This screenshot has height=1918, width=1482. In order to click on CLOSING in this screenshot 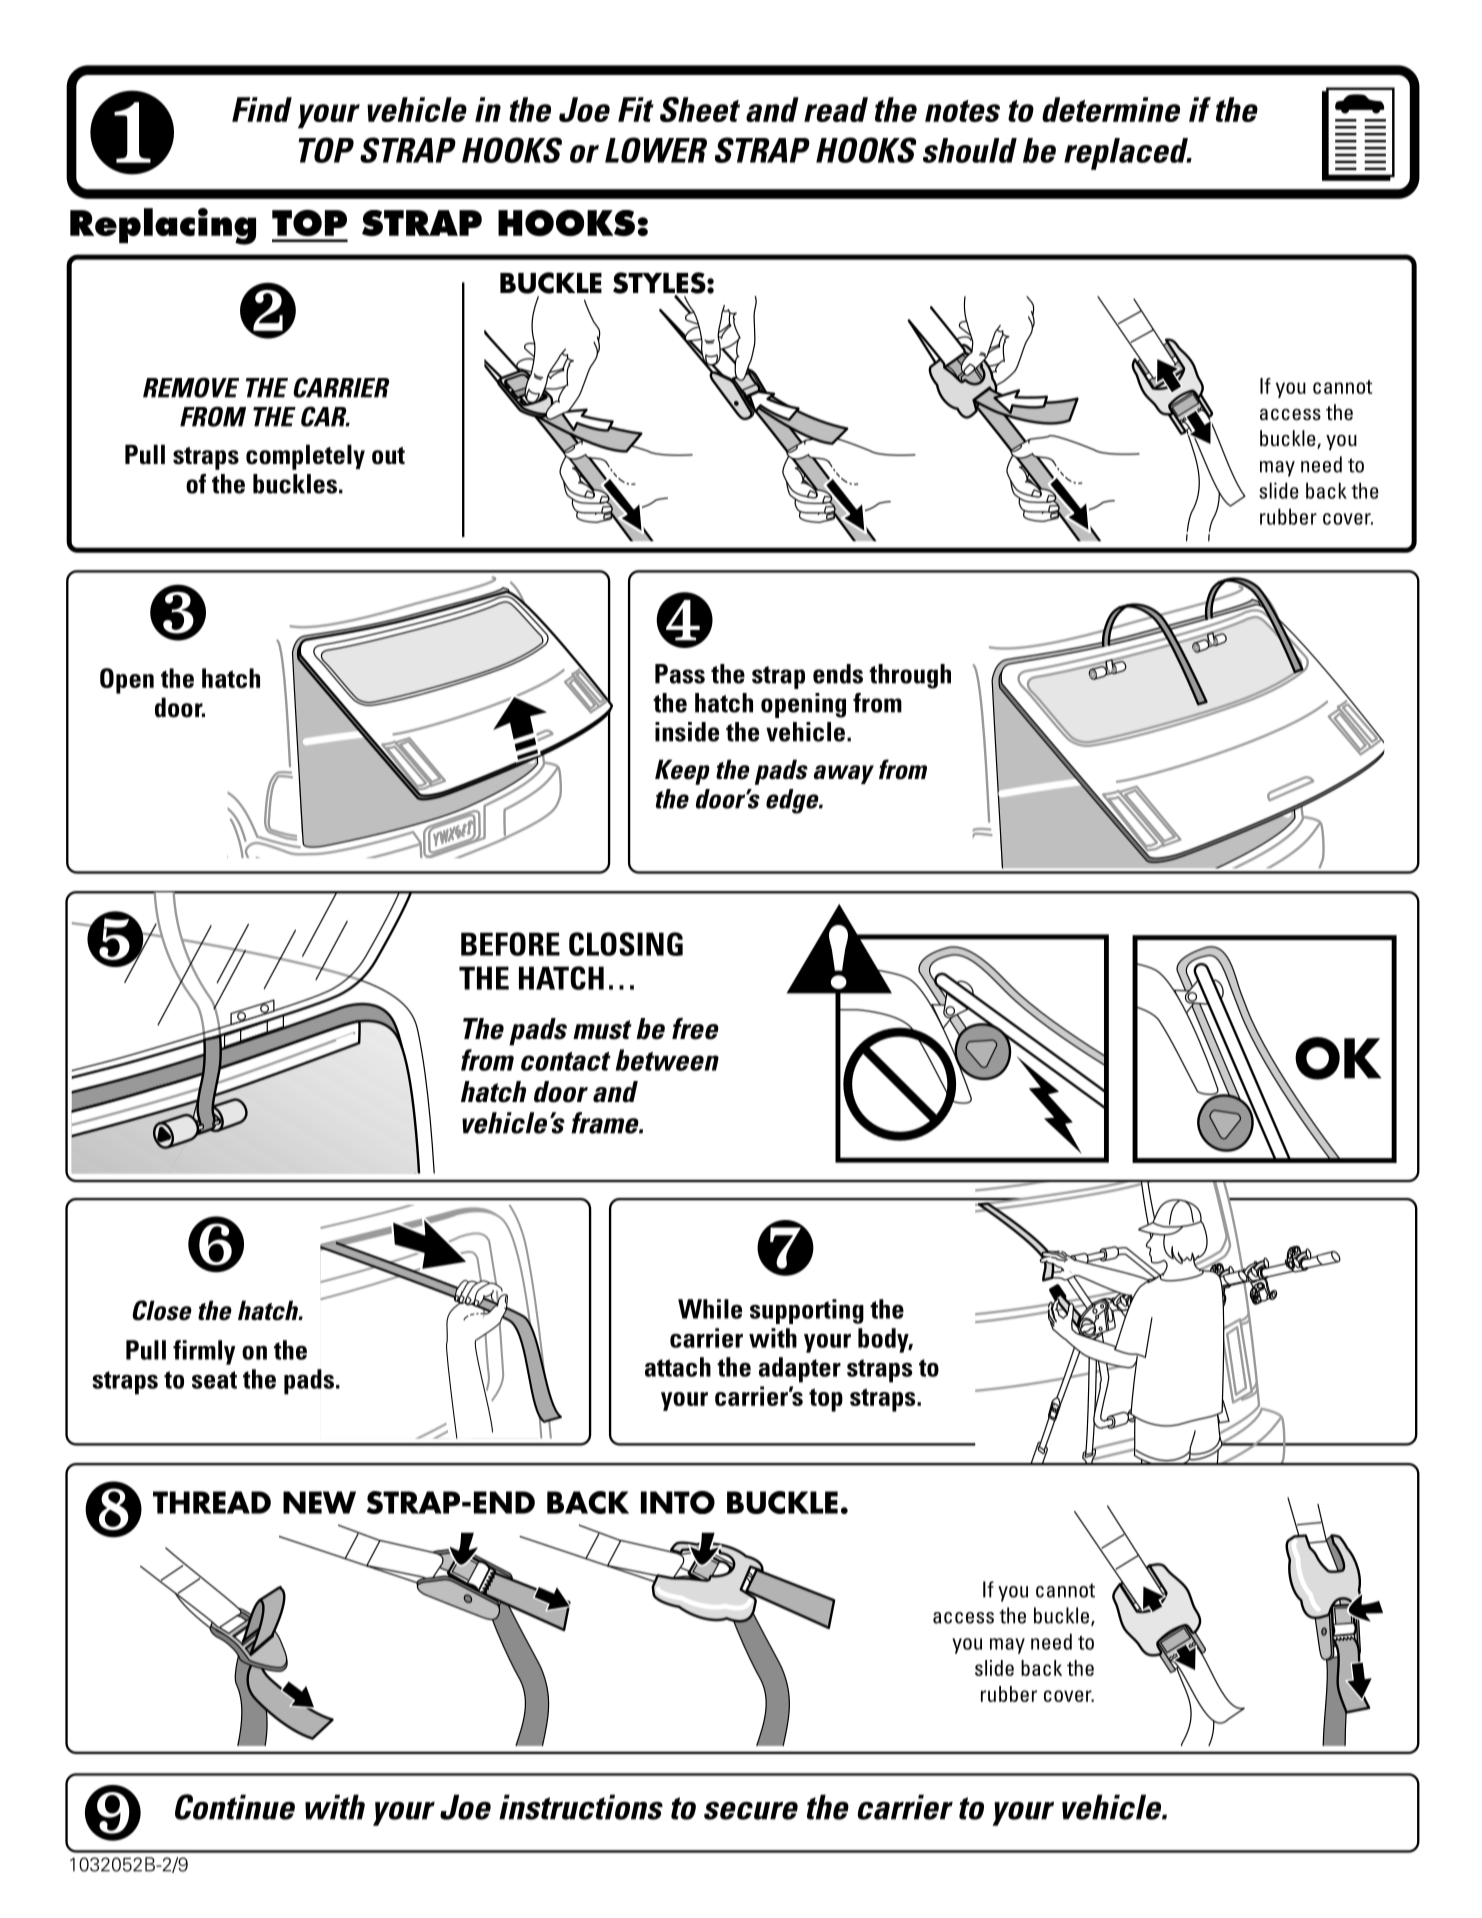, I will do `click(626, 944)`.
